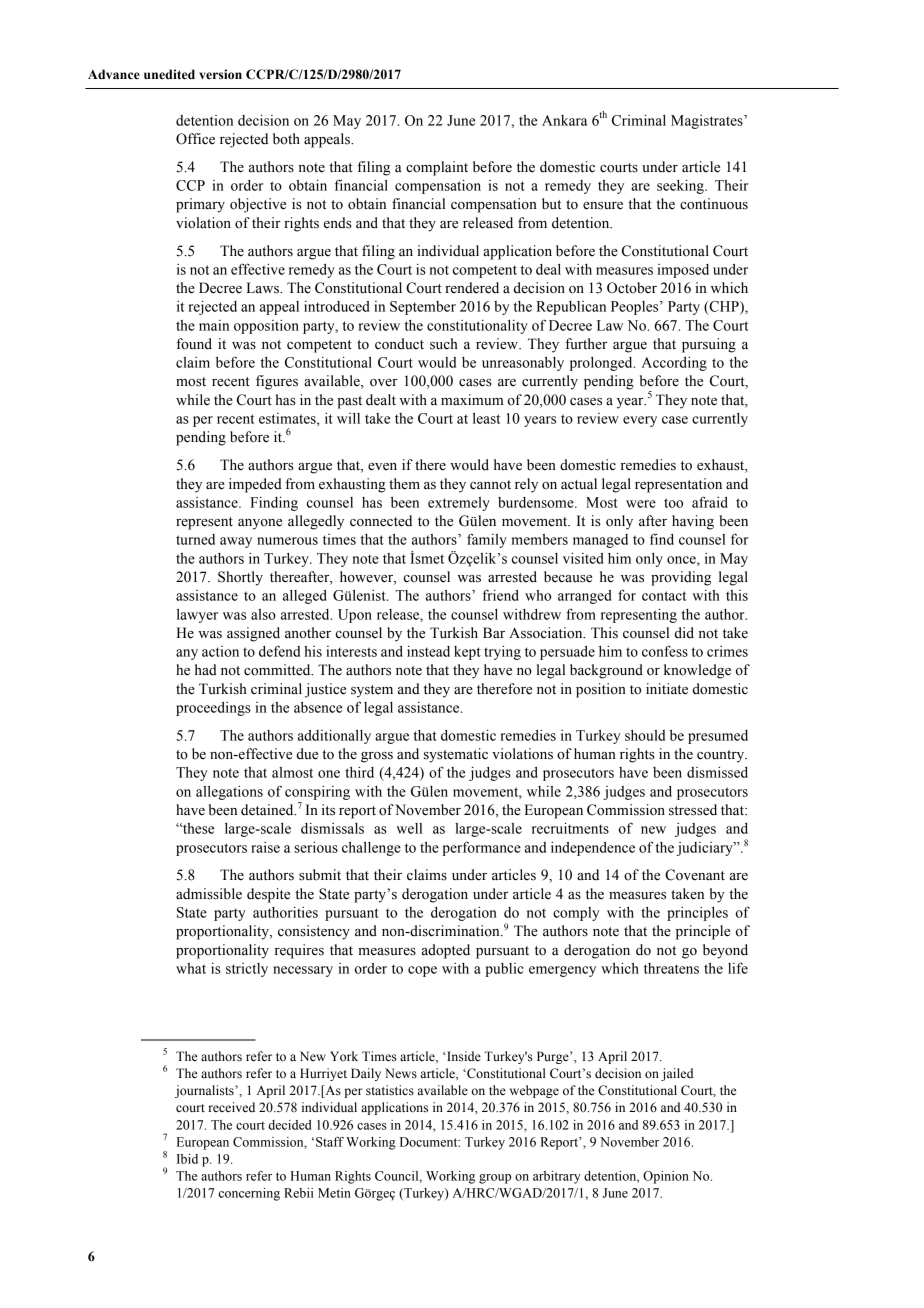 The height and width of the screenshot is (1308, 924). Describe the element at coordinates (194, 344) in the screenshot. I see `found` at that location.
